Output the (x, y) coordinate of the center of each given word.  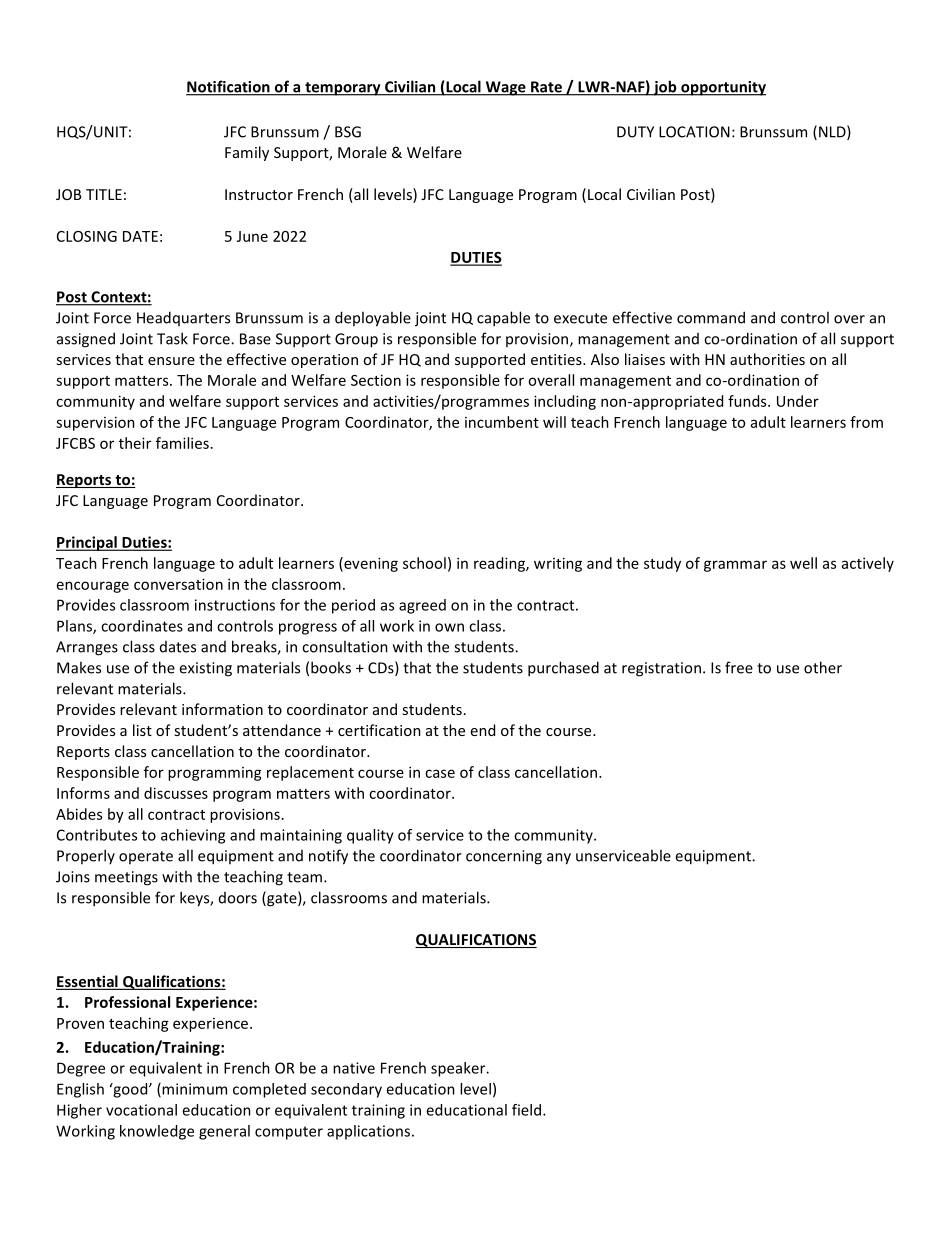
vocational (141, 1110)
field (526, 1110)
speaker (459, 1069)
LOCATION (694, 132)
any (559, 859)
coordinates (142, 626)
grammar (735, 566)
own (449, 627)
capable (503, 319)
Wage (505, 88)
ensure (171, 361)
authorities (767, 359)
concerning (504, 857)
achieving (193, 836)
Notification (229, 87)
